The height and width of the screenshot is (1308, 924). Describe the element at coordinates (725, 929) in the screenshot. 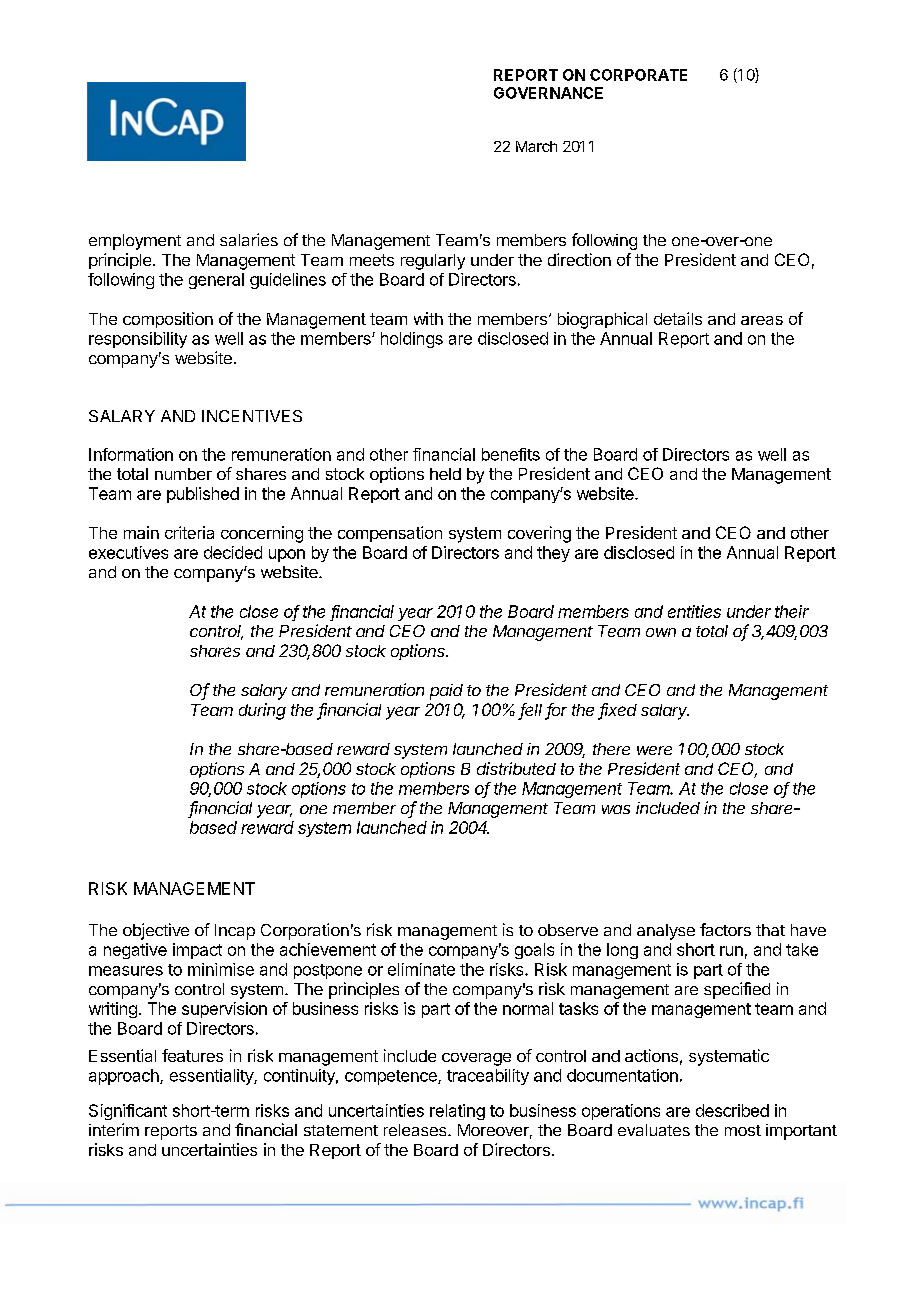

I see `factors` at that location.
